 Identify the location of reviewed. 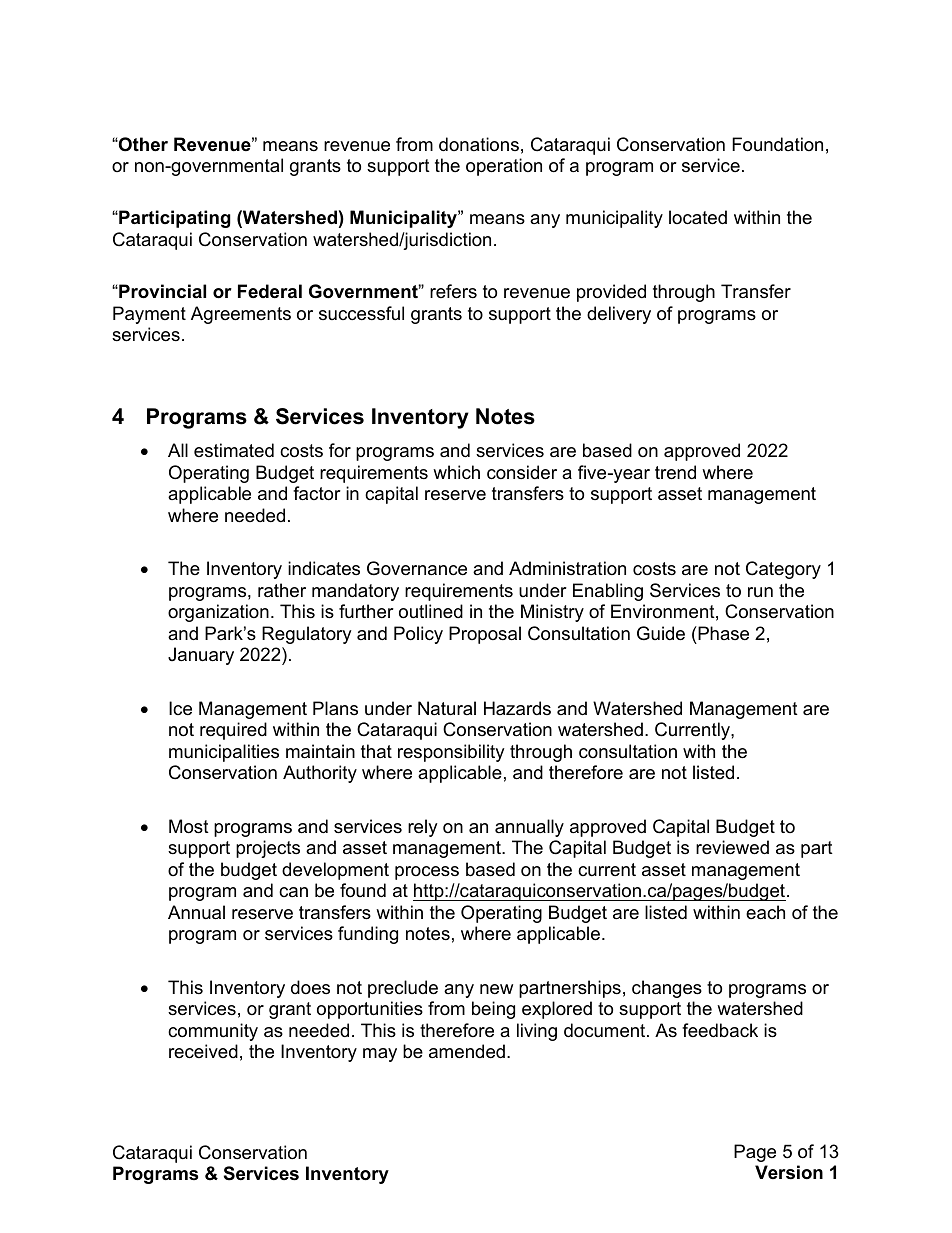
(732, 847).
